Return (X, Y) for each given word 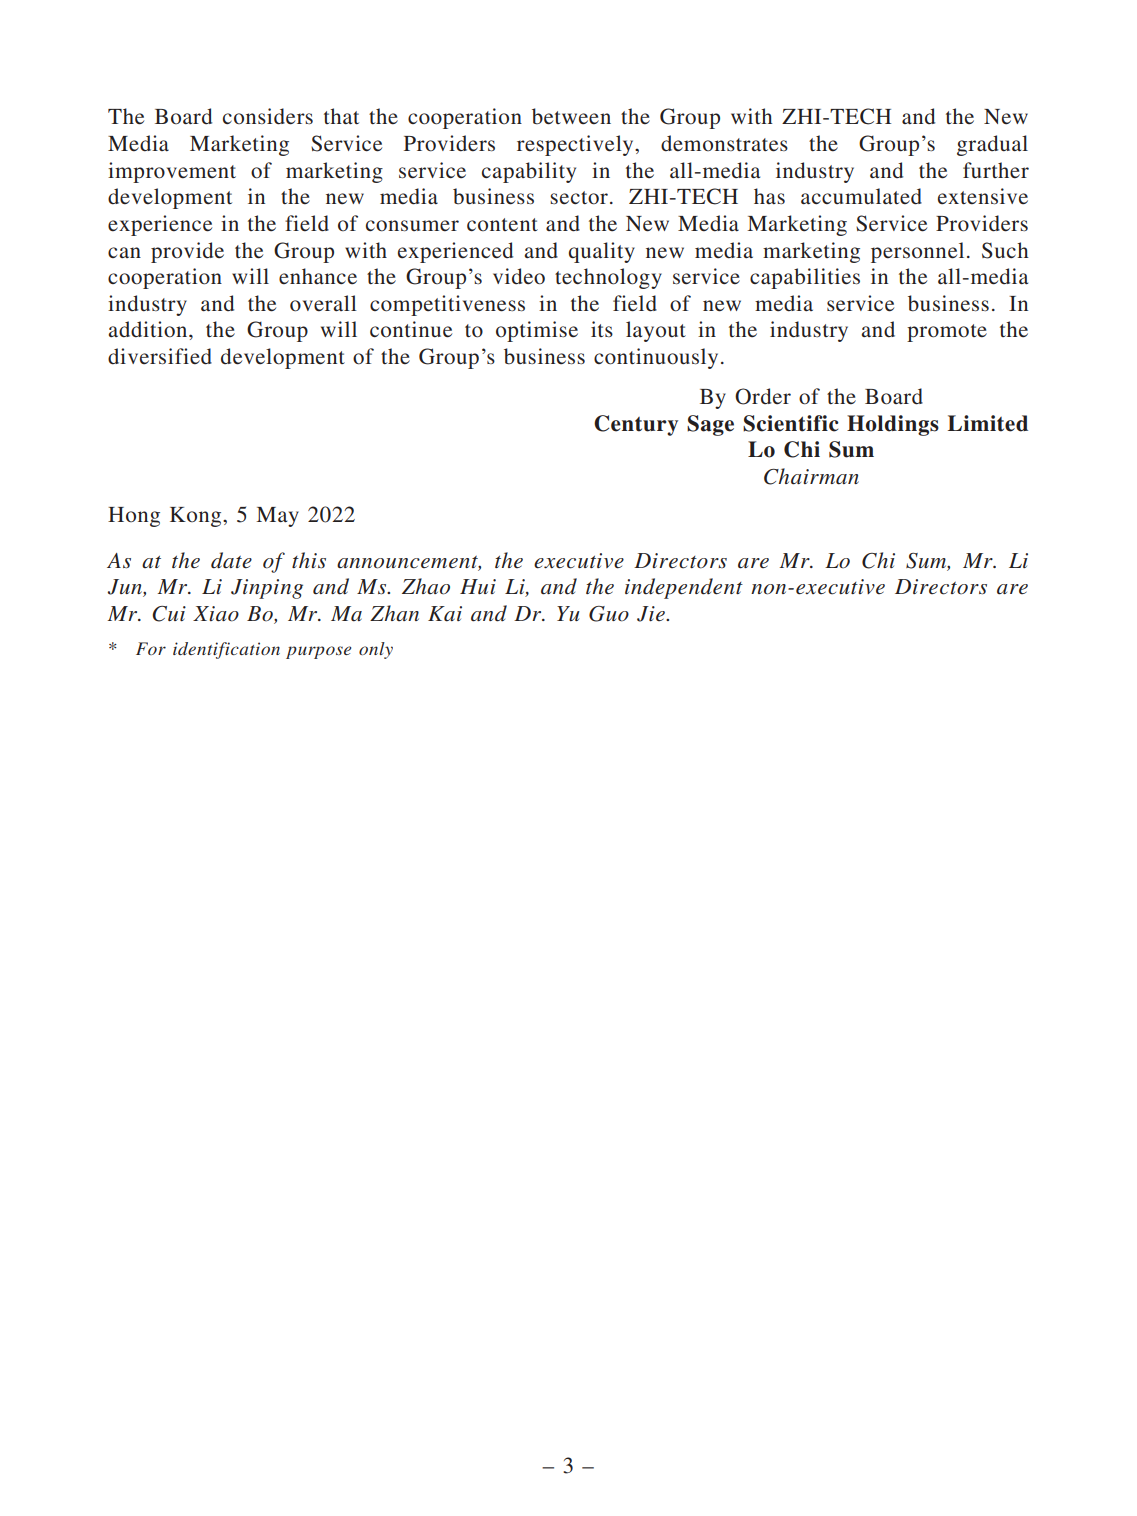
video (519, 276)
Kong (197, 517)
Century (636, 425)
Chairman (811, 476)
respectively (576, 145)
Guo (609, 614)
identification (226, 650)
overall (323, 303)
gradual (992, 145)
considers (268, 116)
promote (947, 333)
